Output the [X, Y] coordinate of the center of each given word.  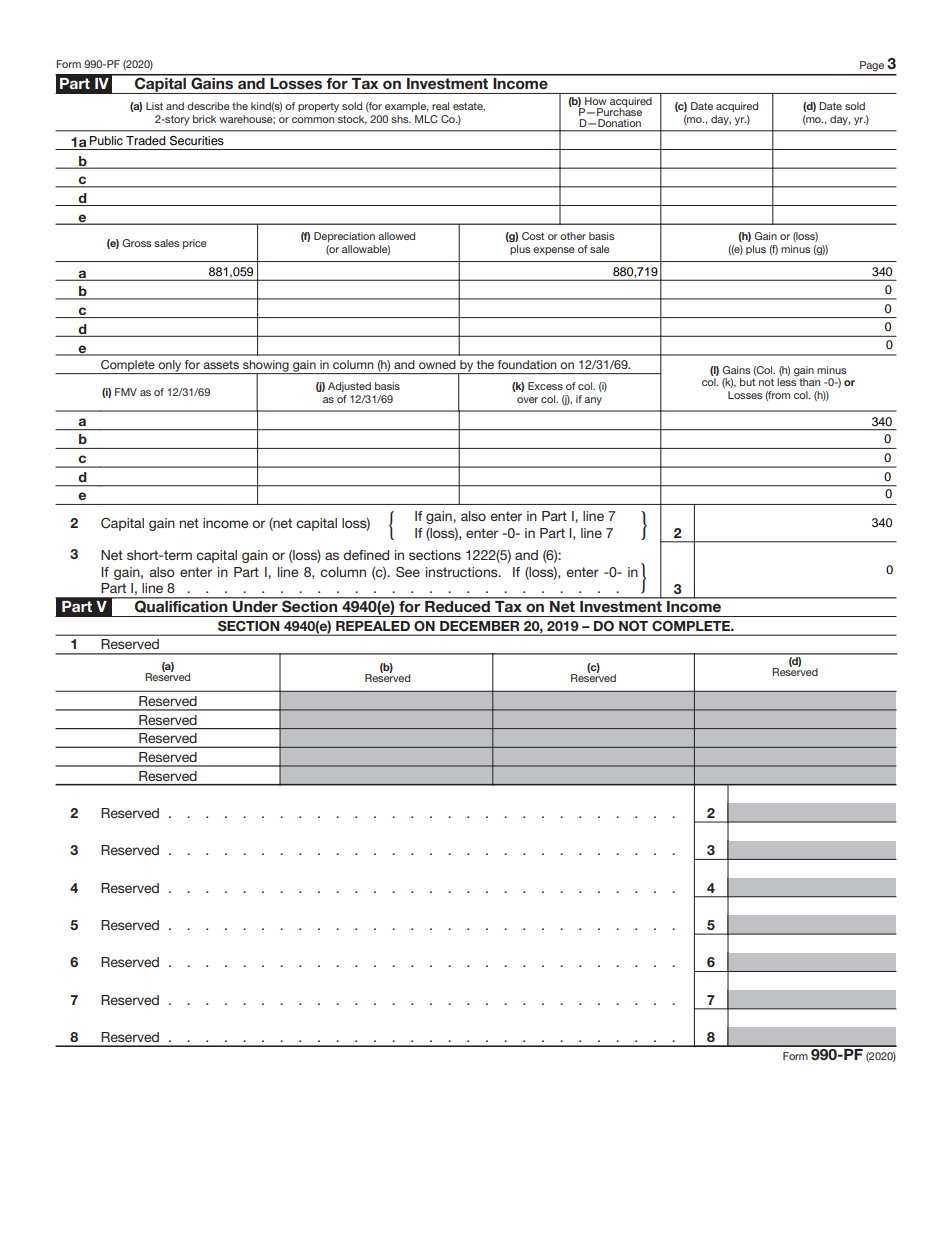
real [440, 106]
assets [221, 364]
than [809, 382]
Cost [533, 236]
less [787, 381]
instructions [463, 572]
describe [208, 106]
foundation [527, 364]
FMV [126, 392]
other [573, 236]
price [195, 244]
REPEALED [373, 626]
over [527, 400]
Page [872, 66]
